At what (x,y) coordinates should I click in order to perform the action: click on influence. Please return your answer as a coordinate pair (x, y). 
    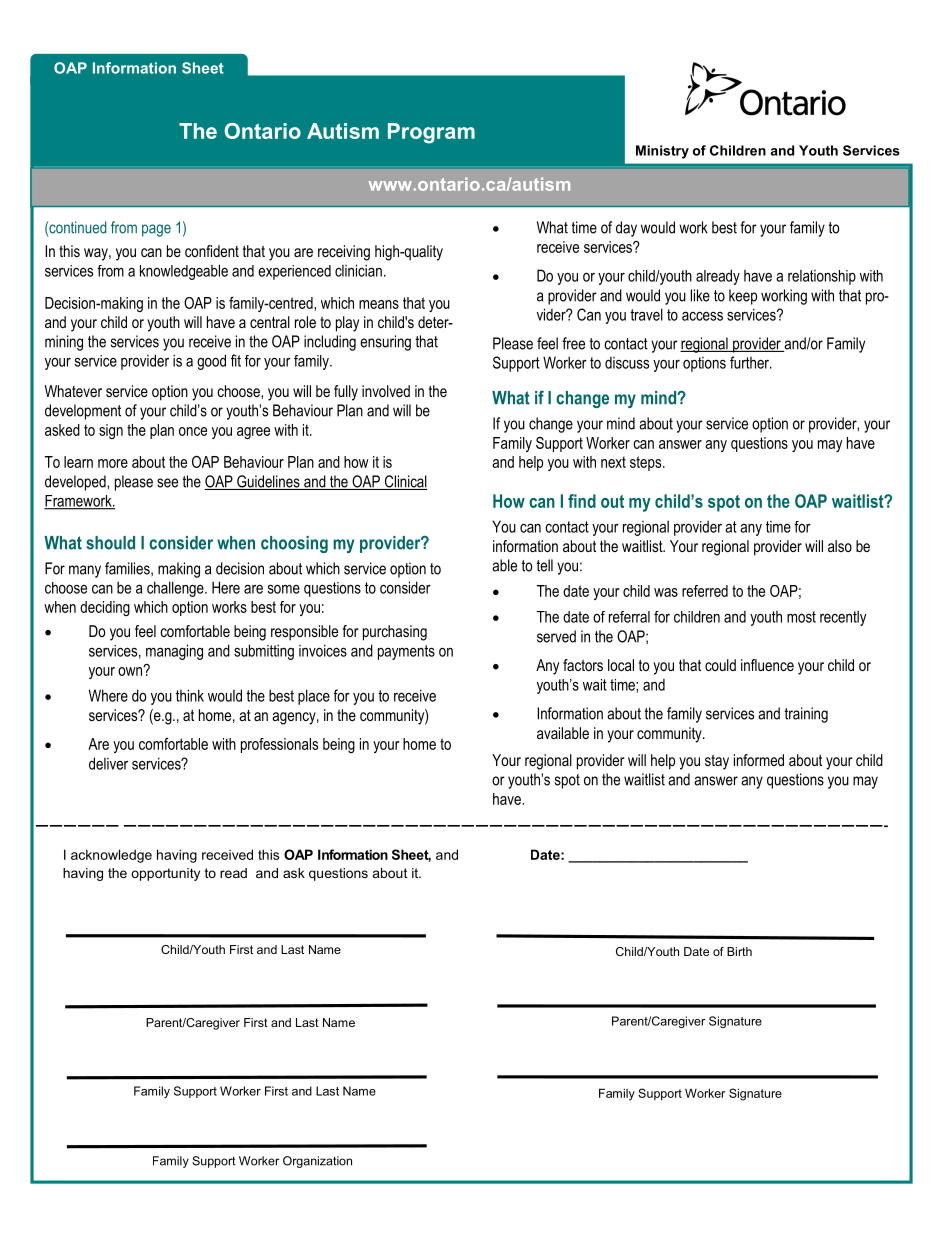
    Looking at the image, I should click on (767, 665).
